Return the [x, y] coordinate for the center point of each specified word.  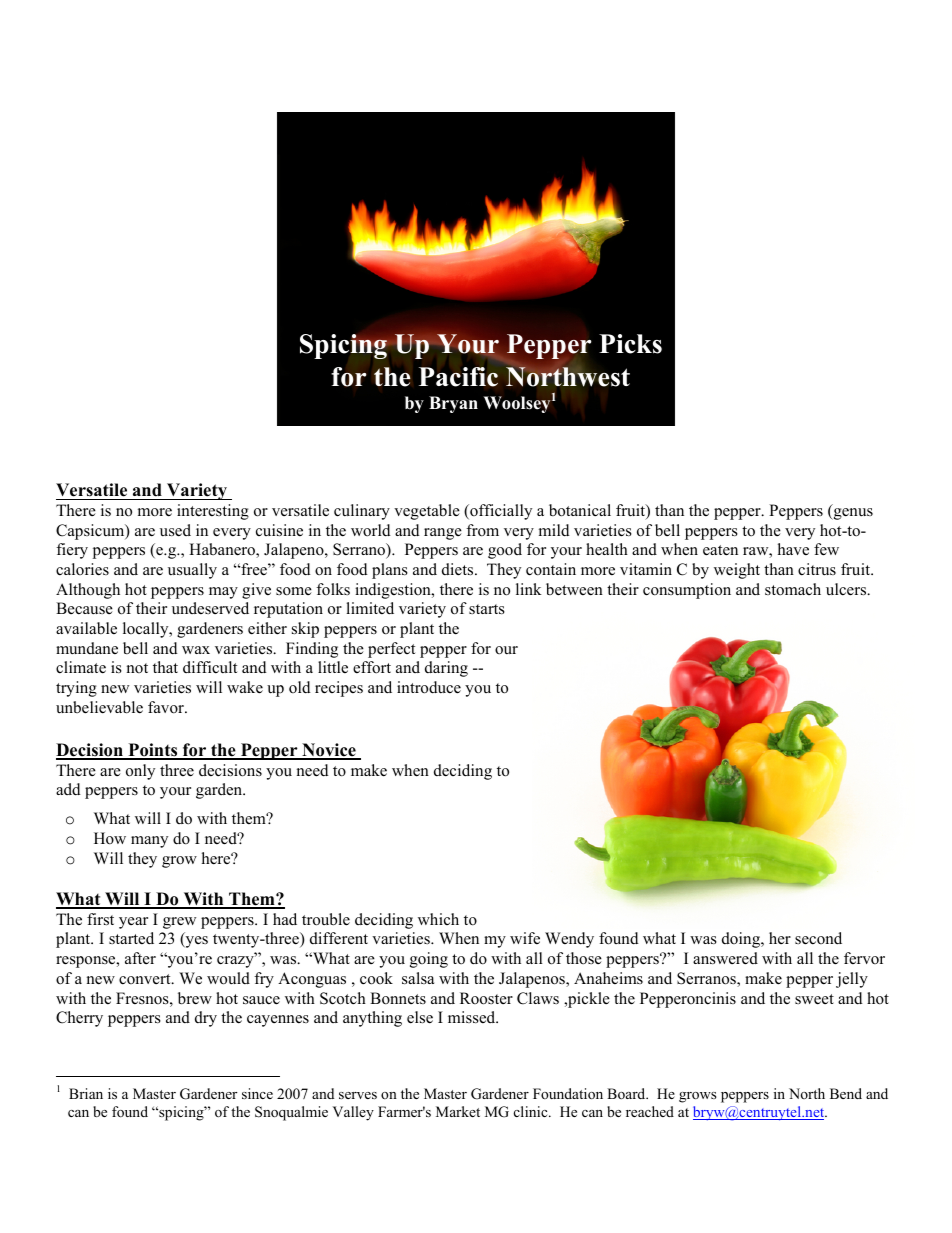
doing [742, 940]
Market [458, 1111]
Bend [846, 1093]
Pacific [458, 377]
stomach [793, 589]
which [438, 919]
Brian [86, 1093]
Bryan [453, 404]
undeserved [210, 608]
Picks [630, 344]
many [149, 842]
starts [487, 609]
